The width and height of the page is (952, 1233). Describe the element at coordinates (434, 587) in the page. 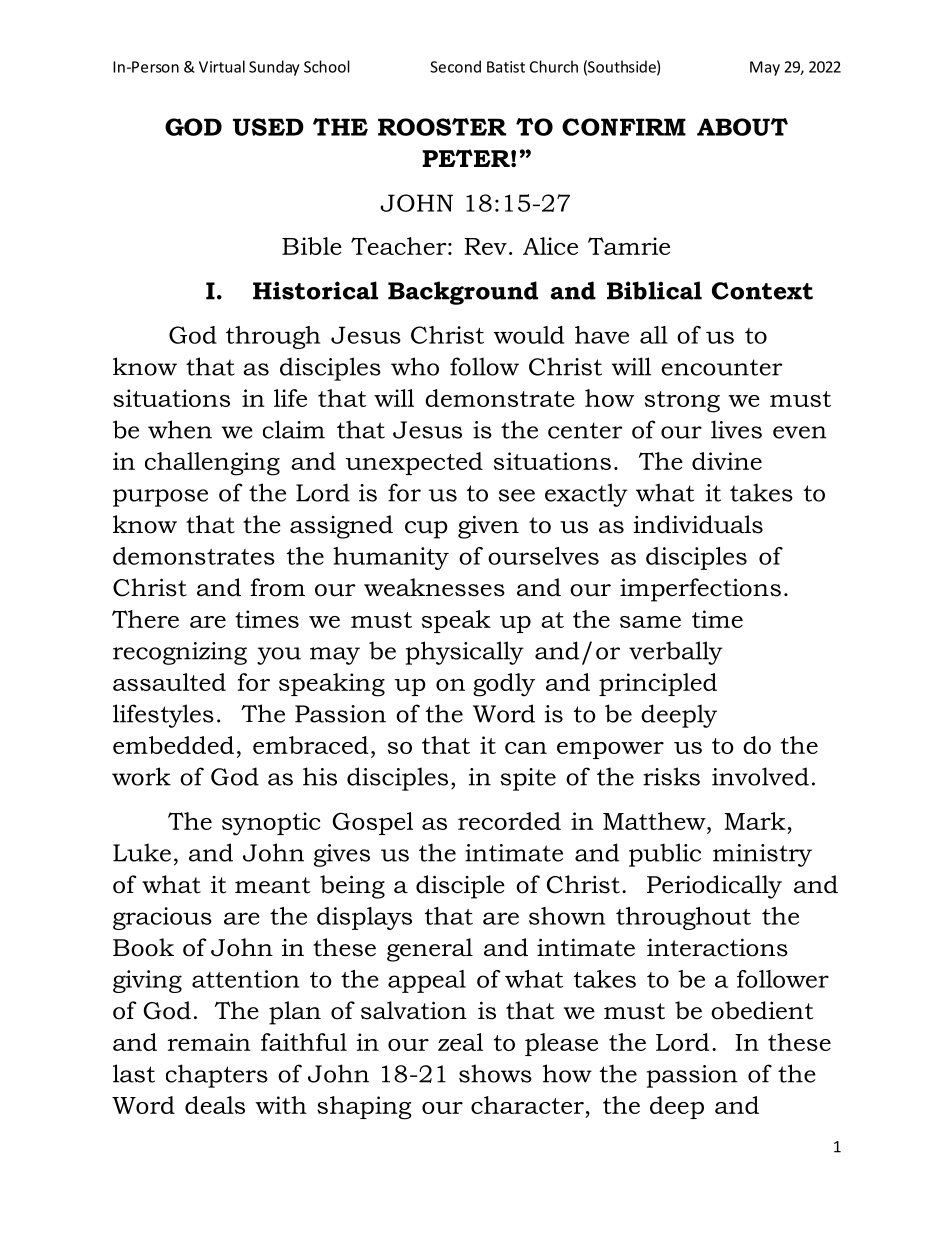

I see `weaknesses` at that location.
